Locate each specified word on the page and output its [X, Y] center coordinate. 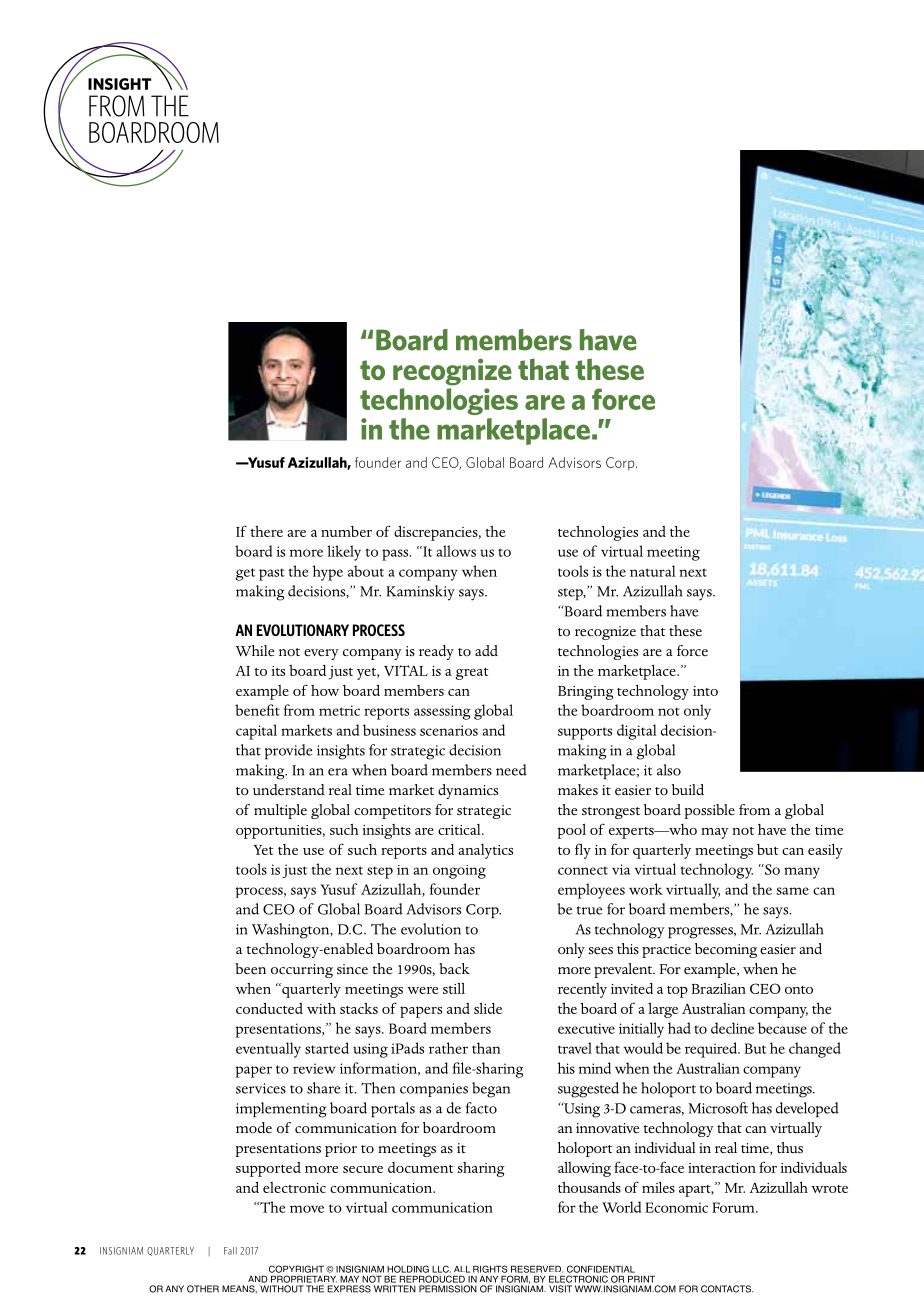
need [511, 770]
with [321, 1008]
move [307, 1209]
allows [456, 551]
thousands [589, 1187]
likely [344, 553]
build [688, 789]
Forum [734, 1207]
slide [488, 1008]
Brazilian [719, 988]
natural [652, 571]
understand [289, 790]
